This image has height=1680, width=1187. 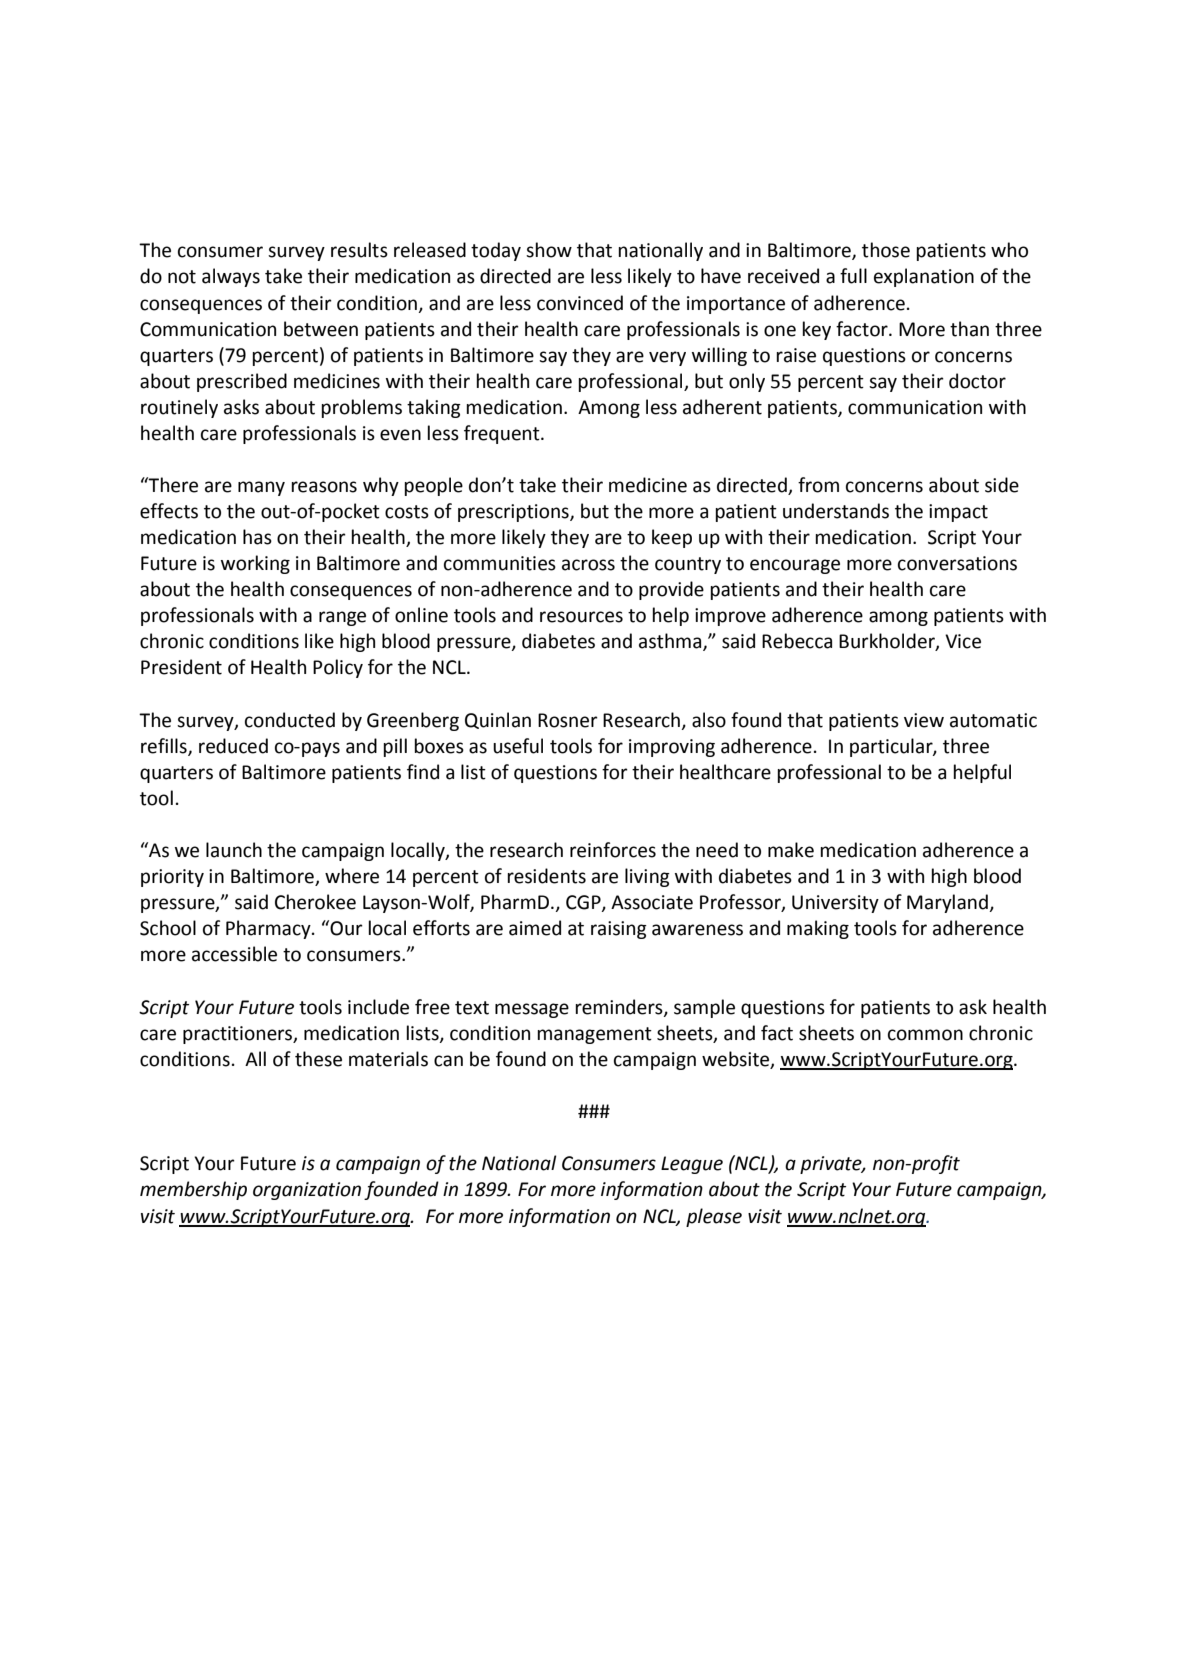 What do you see at coordinates (231, 277) in the image?
I see `always` at bounding box center [231, 277].
